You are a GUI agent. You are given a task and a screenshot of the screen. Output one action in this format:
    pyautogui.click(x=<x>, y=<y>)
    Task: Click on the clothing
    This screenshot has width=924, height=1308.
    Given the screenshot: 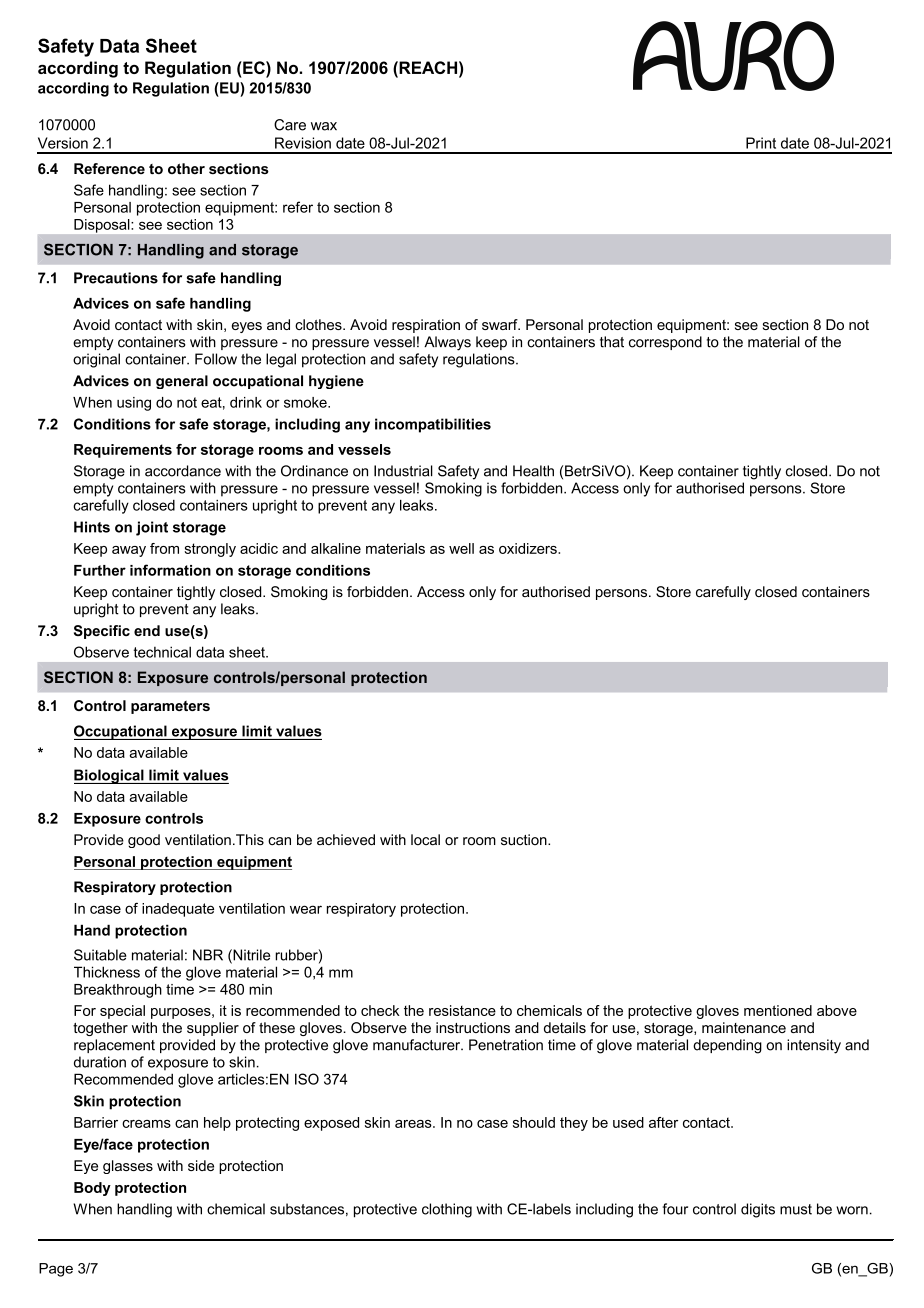 What is the action you would take?
    pyautogui.click(x=447, y=1210)
